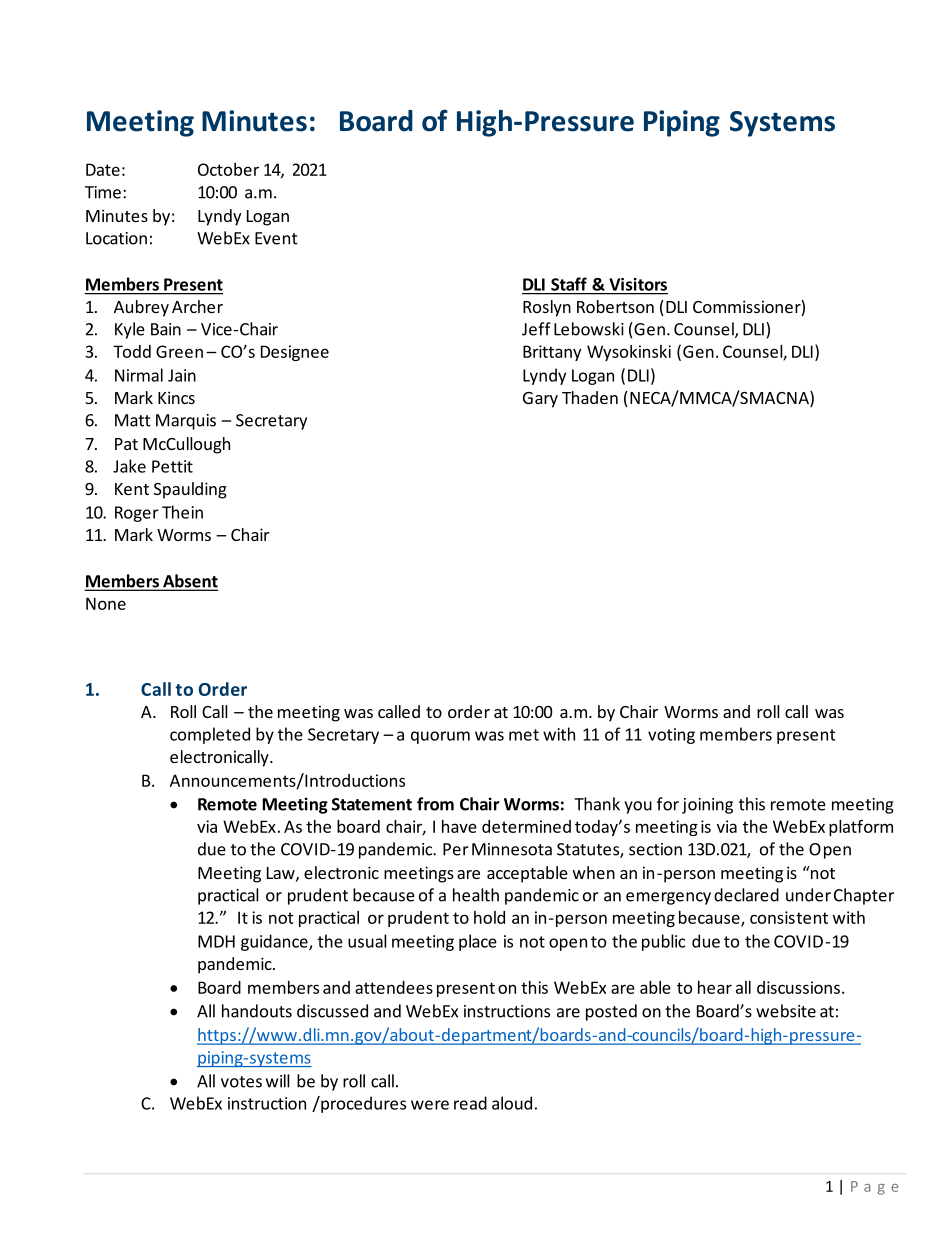 Image resolution: width=952 pixels, height=1233 pixels. I want to click on voting, so click(671, 736).
